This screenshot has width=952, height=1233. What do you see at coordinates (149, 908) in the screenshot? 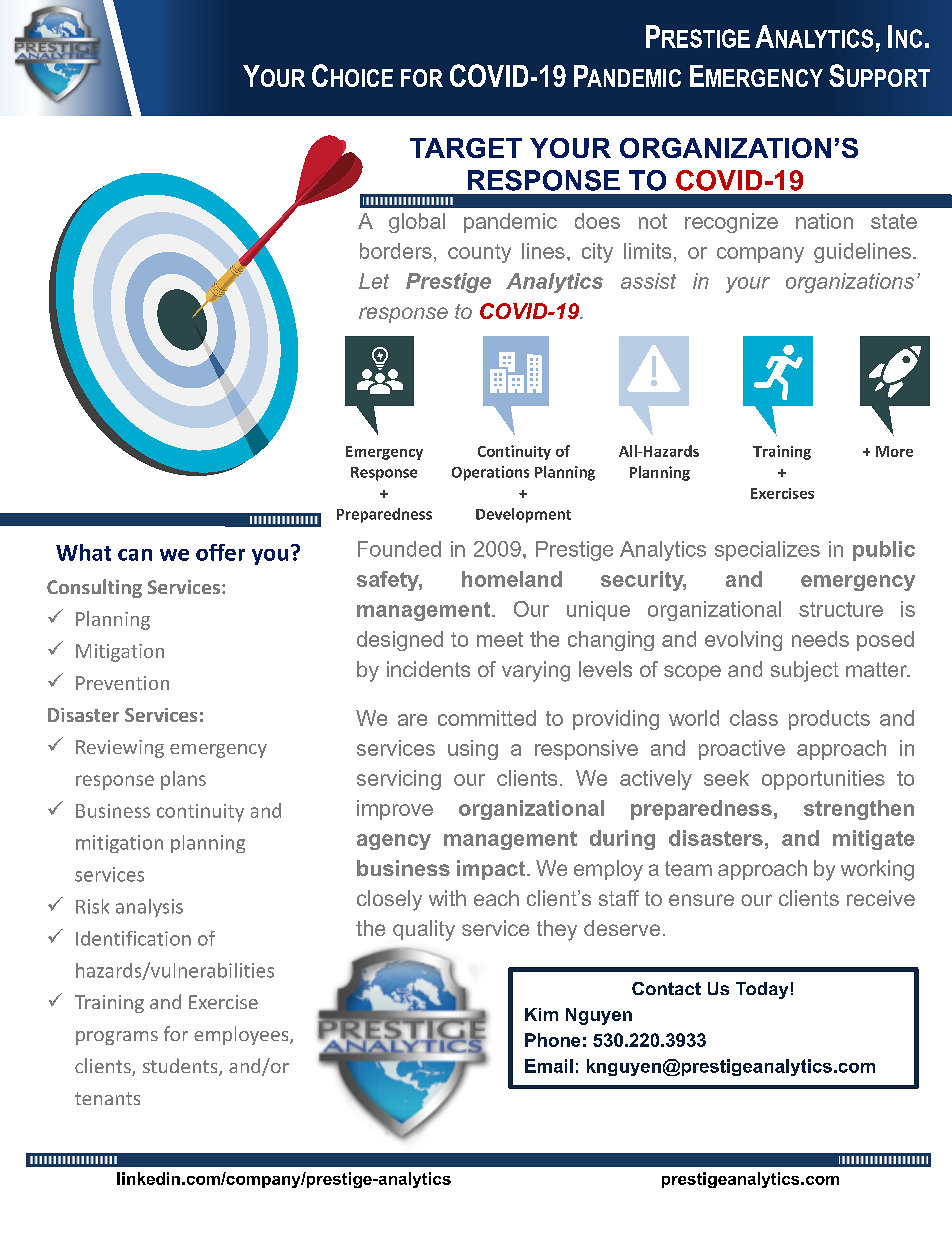
I see `analysis` at bounding box center [149, 908].
